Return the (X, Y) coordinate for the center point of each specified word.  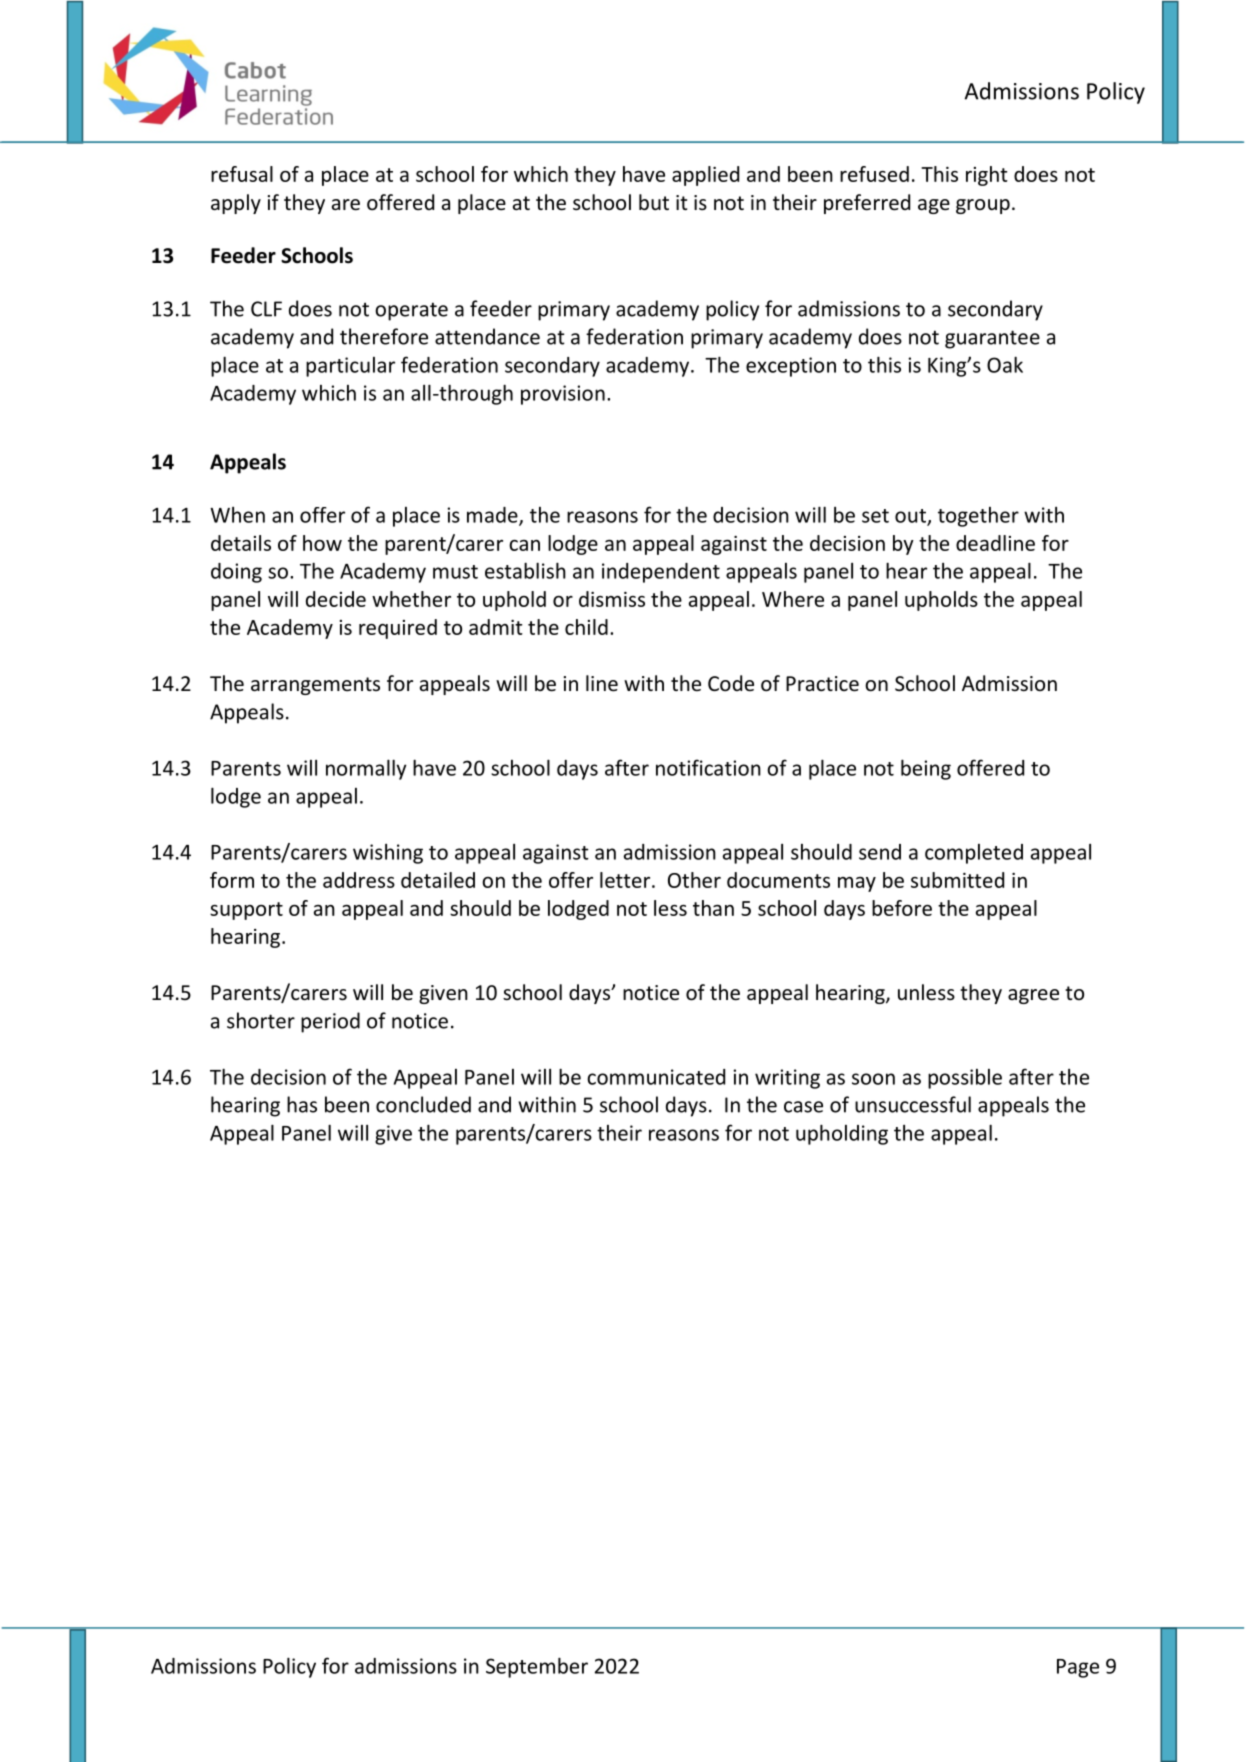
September (537, 1667)
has (302, 1104)
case (803, 1107)
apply (236, 204)
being (926, 769)
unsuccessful (913, 1104)
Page (1078, 1668)
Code (731, 683)
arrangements (315, 686)
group (983, 206)
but (654, 202)
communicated (656, 1077)
